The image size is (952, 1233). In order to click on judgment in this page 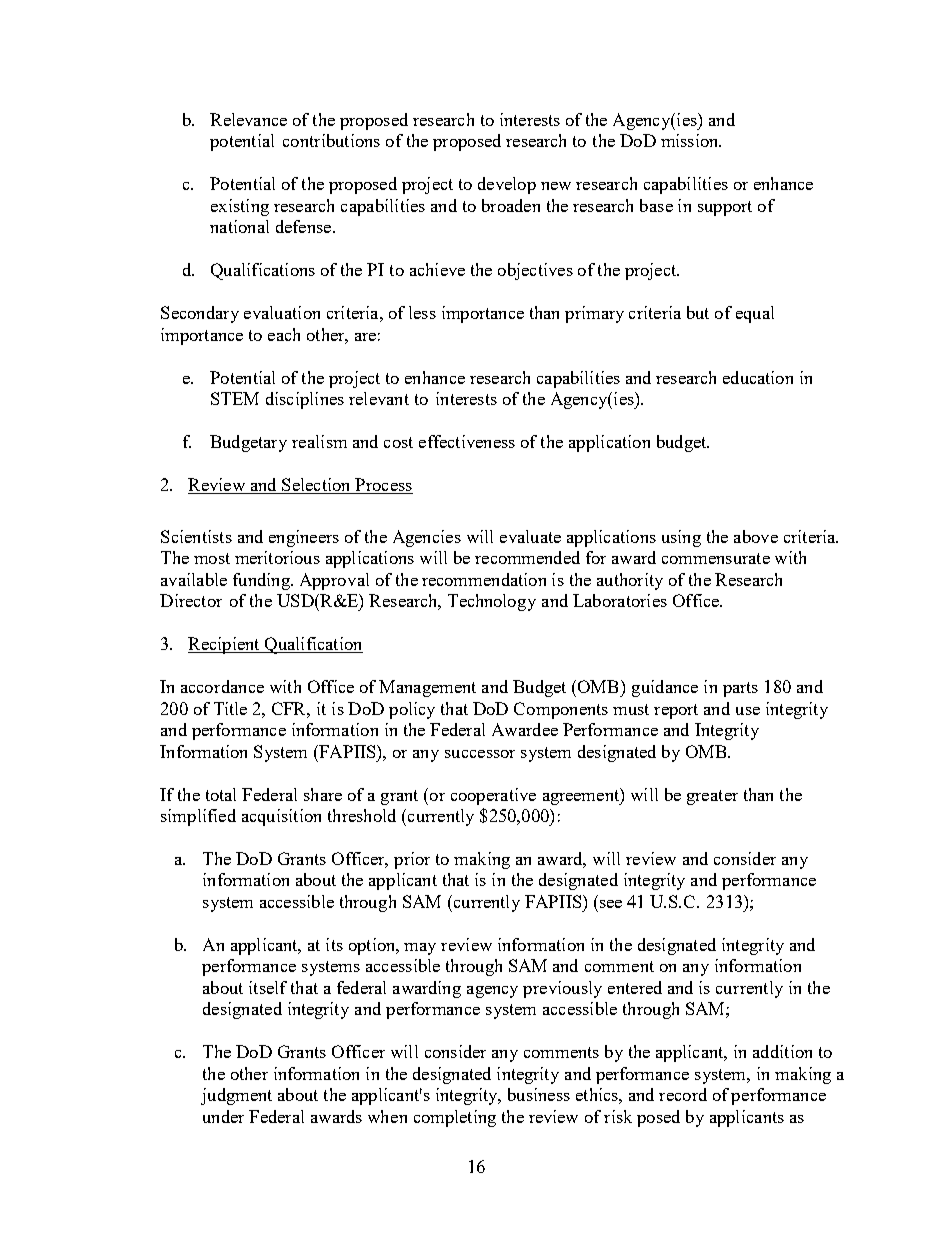, I will do `click(236, 1096)`.
